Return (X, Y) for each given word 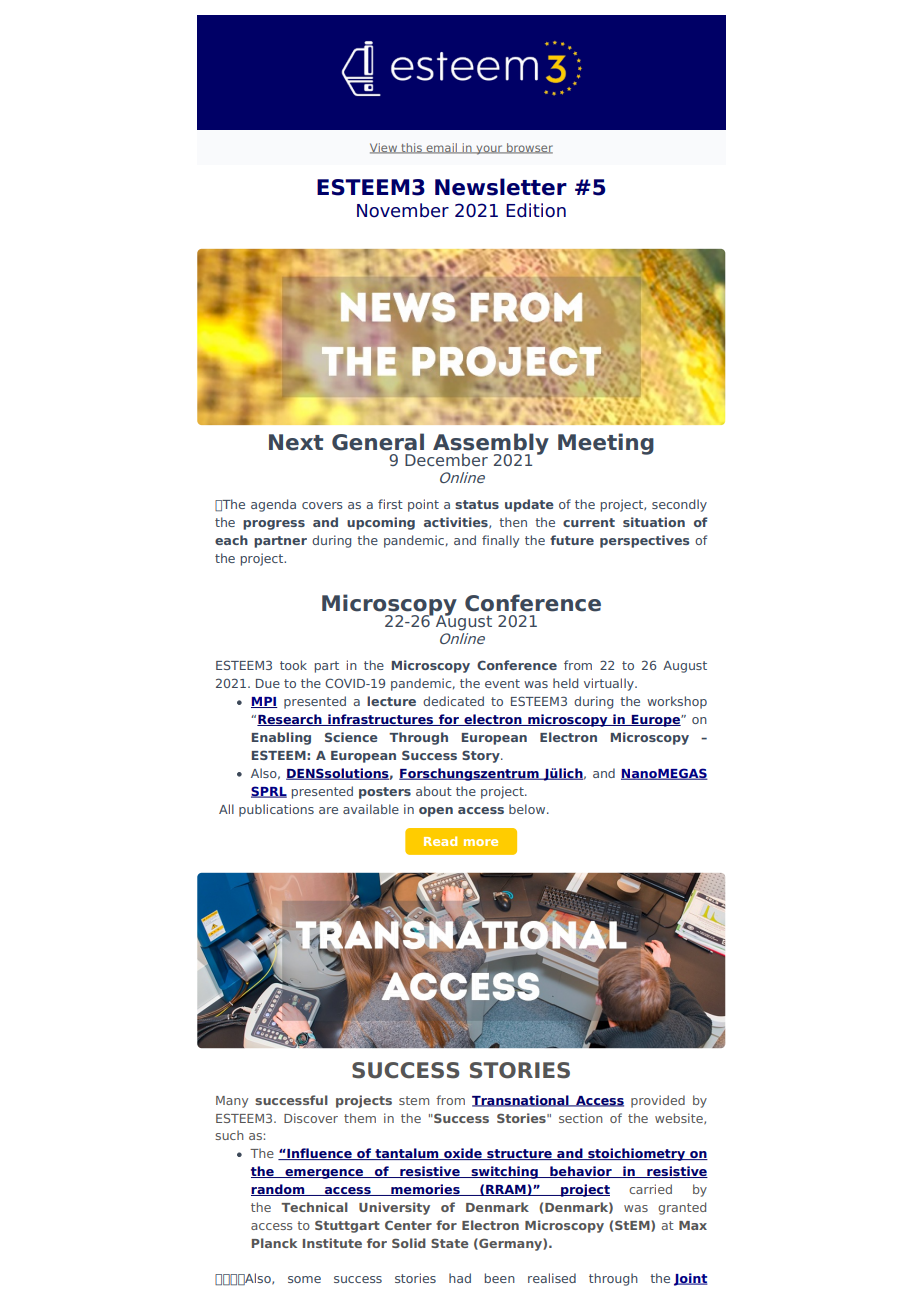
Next (296, 442)
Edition (536, 210)
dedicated (453, 701)
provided (658, 1101)
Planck (274, 1243)
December (446, 460)
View (385, 148)
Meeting (606, 444)
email (442, 148)
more (481, 842)
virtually (610, 684)
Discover (311, 1118)
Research (290, 720)
